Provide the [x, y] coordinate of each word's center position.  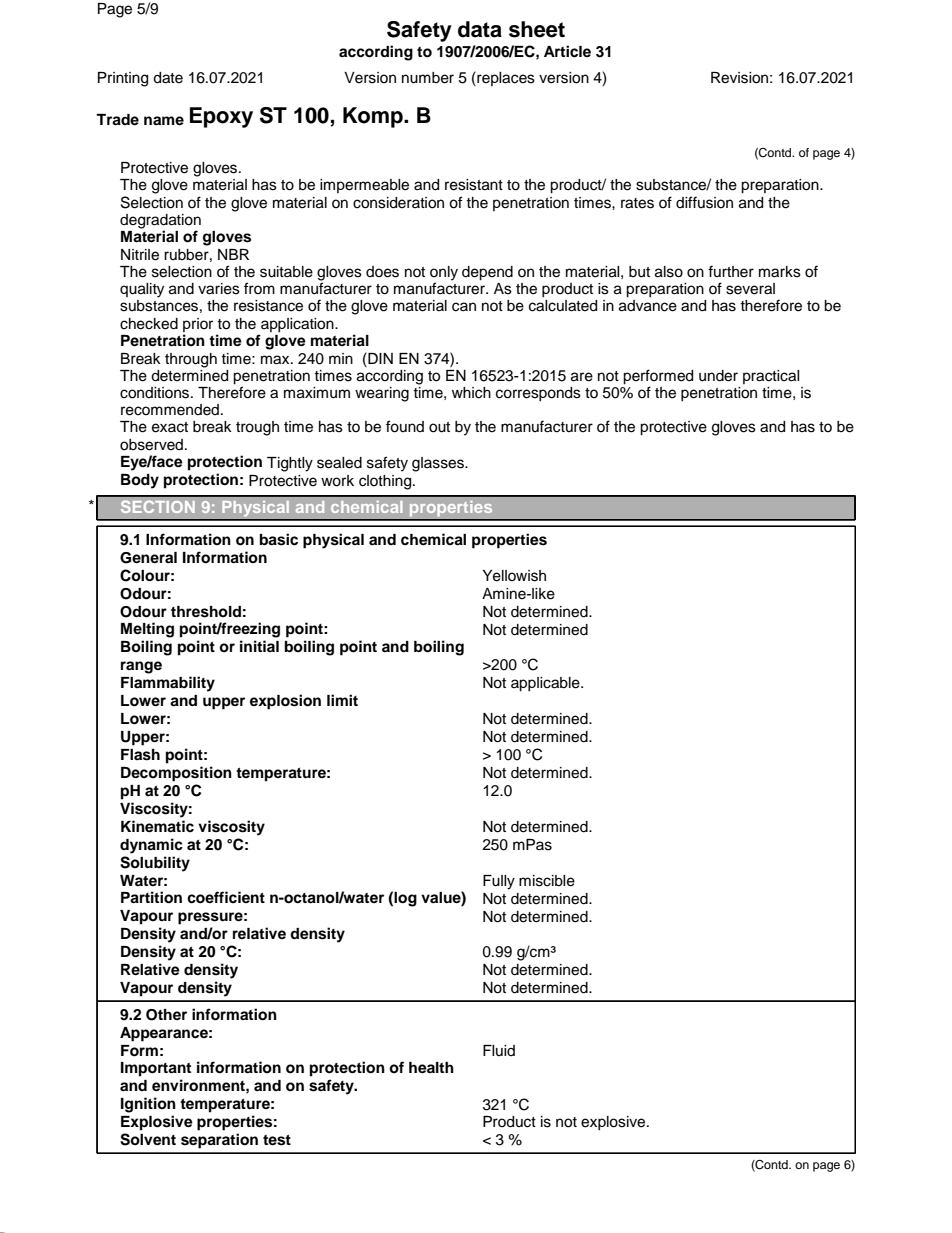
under [718, 376]
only [444, 274]
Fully [499, 882]
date [168, 78]
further [731, 271]
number [428, 78]
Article [567, 51]
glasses [439, 464]
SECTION [158, 506]
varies [219, 289]
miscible [547, 881]
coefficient [226, 897]
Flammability [168, 684]
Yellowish [514, 576]
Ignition [148, 1105]
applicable [546, 684]
